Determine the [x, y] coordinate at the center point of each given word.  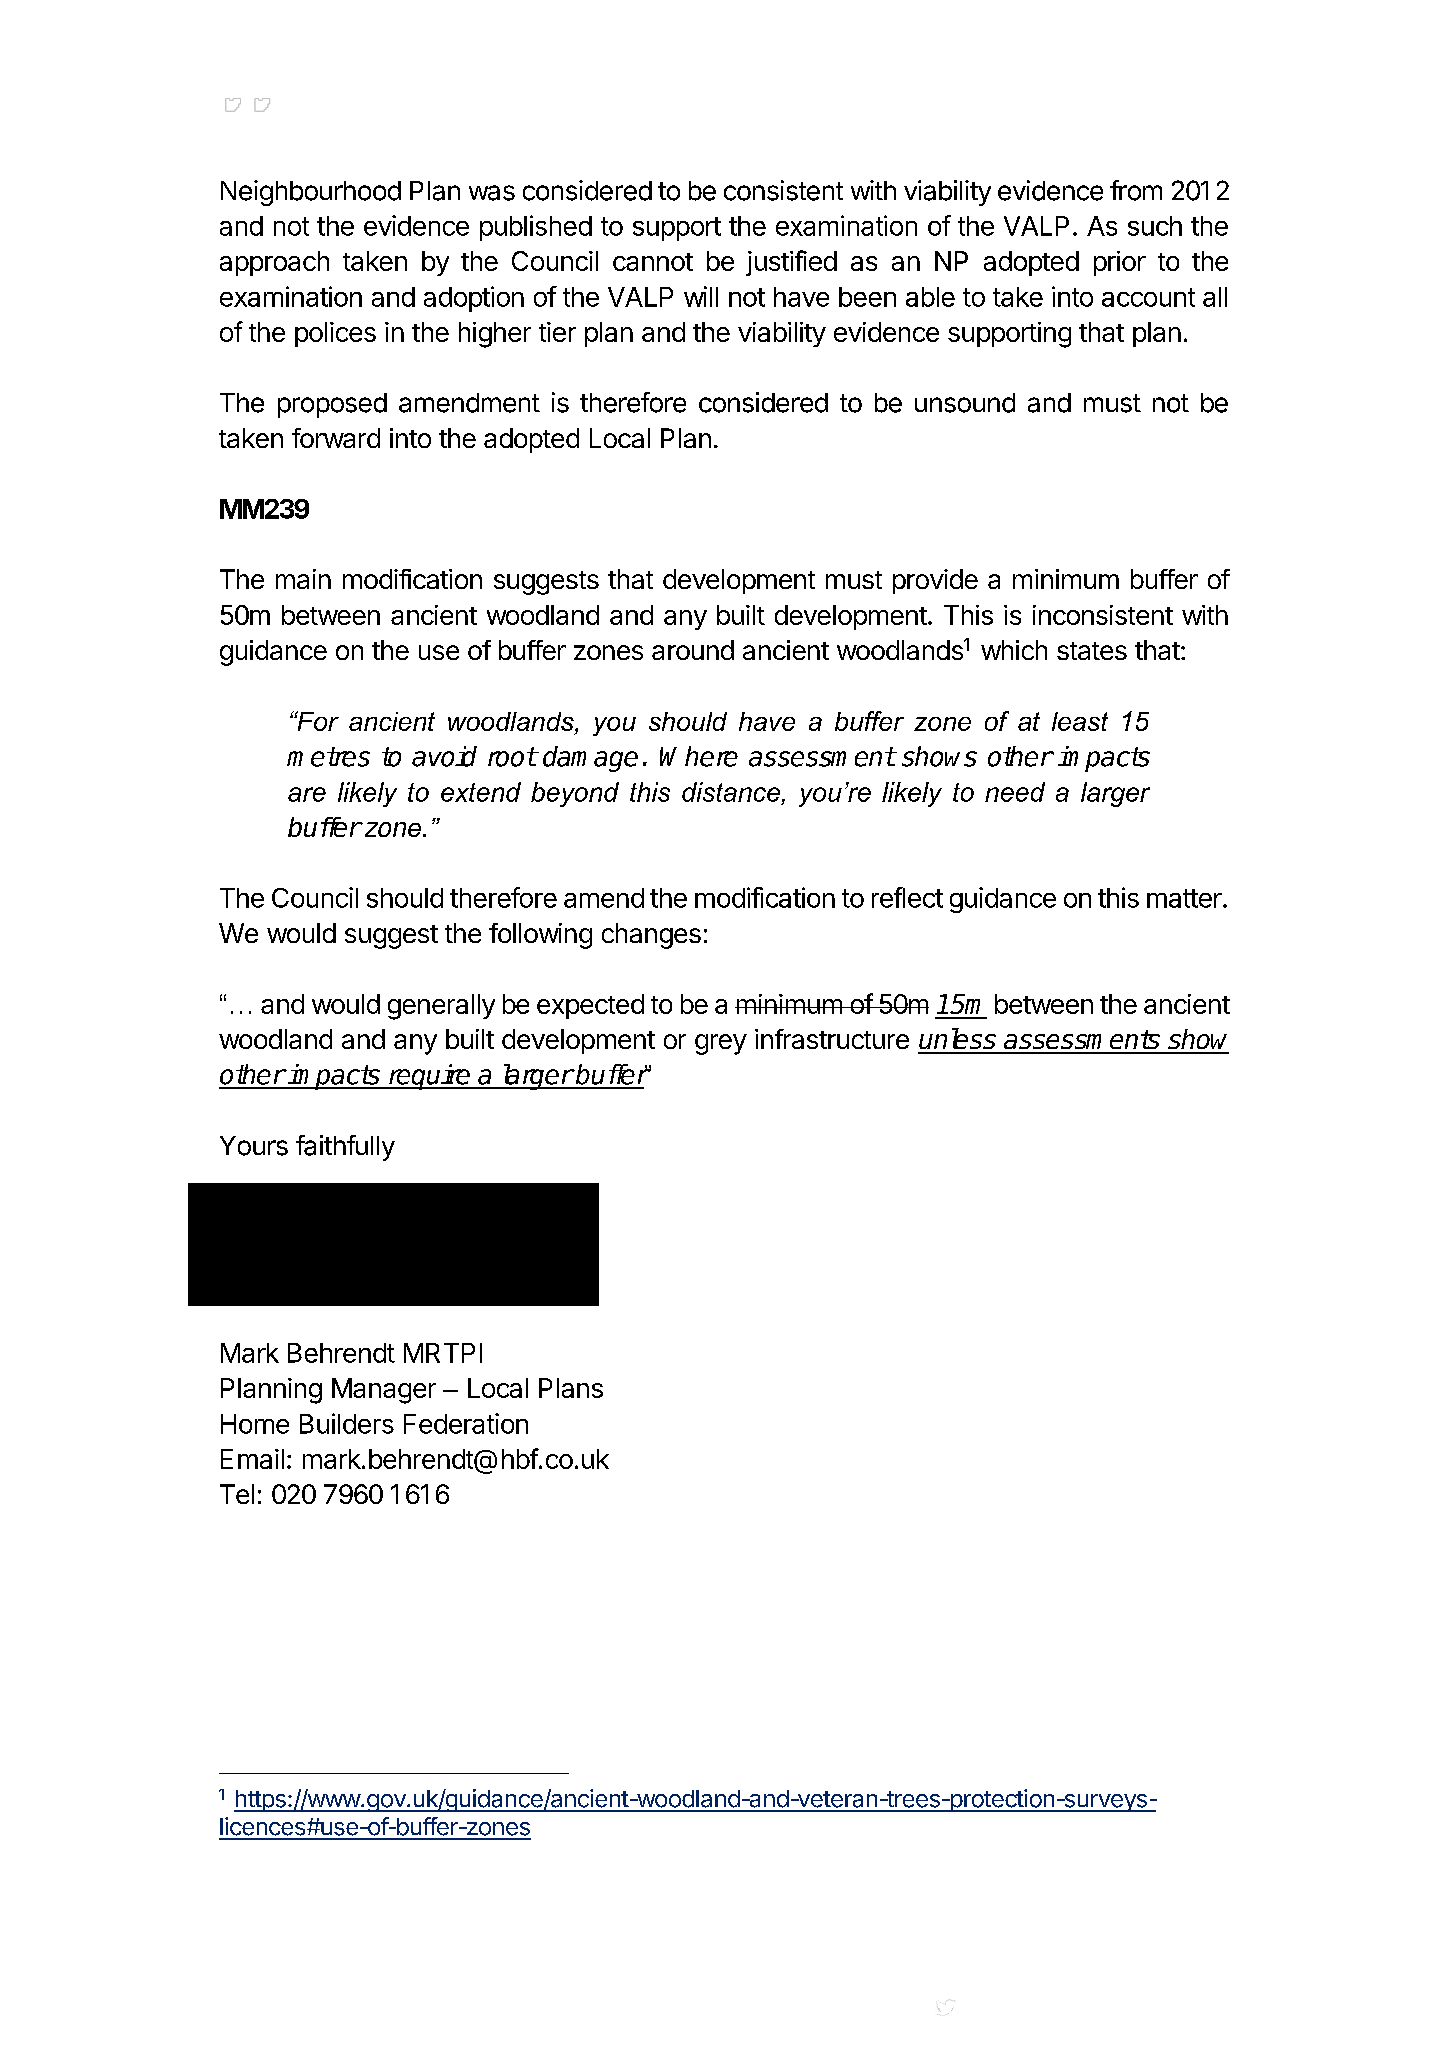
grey [721, 1044]
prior [1120, 263]
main [303, 579]
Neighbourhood [311, 193]
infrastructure [832, 1039]
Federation [466, 1423]
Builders [347, 1423]
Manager [384, 1391]
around [693, 650]
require [429, 1077]
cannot [653, 262]
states [1092, 651]
